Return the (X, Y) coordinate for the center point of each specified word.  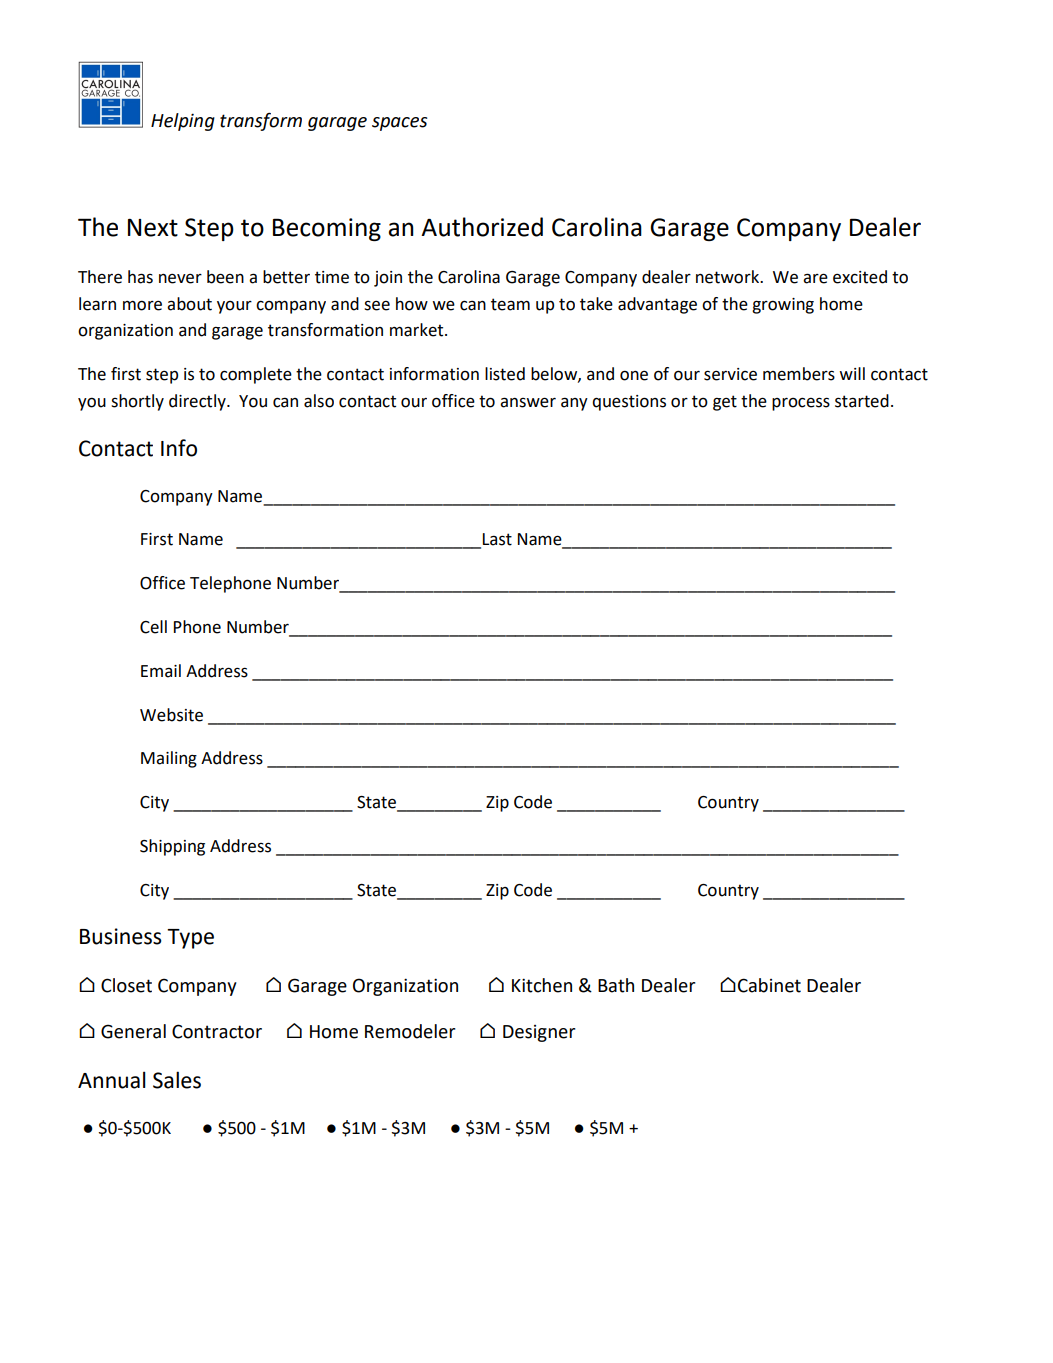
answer (528, 402)
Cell (153, 627)
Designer (539, 1033)
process (801, 404)
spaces (399, 124)
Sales (177, 1080)
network (728, 277)
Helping (183, 122)
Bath (616, 985)
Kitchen (542, 985)
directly (198, 402)
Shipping (172, 847)
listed (505, 374)
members (799, 374)
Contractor (217, 1031)
